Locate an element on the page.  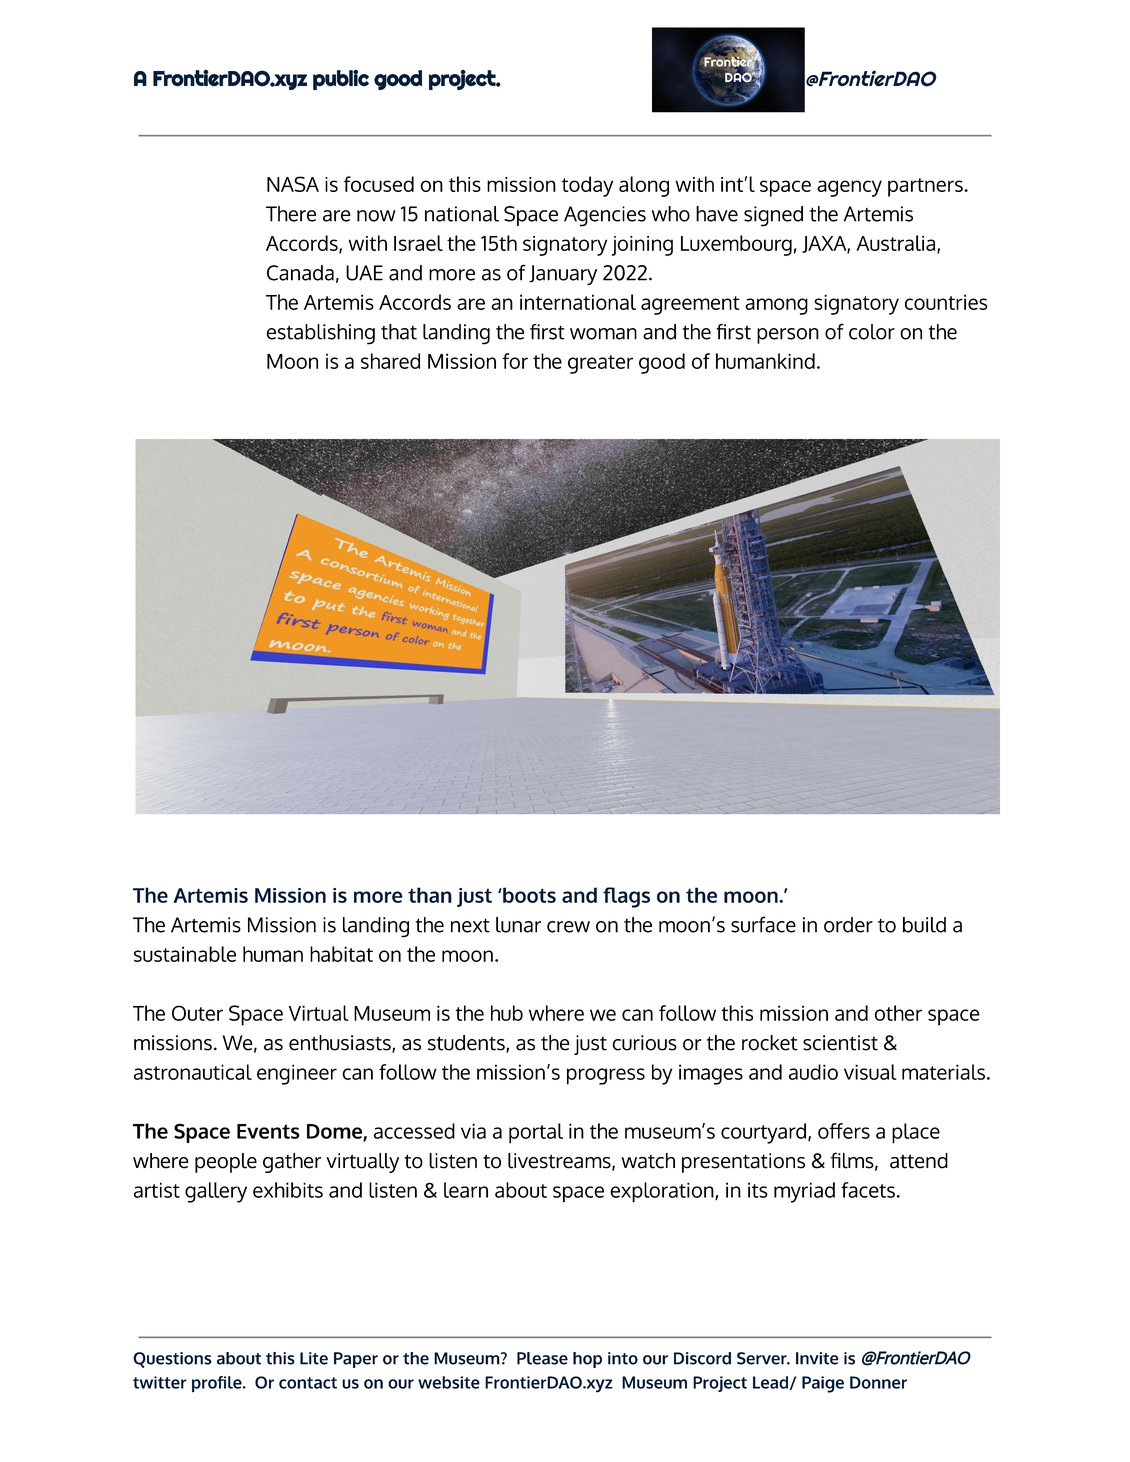
sustainable is located at coordinates (185, 954).
